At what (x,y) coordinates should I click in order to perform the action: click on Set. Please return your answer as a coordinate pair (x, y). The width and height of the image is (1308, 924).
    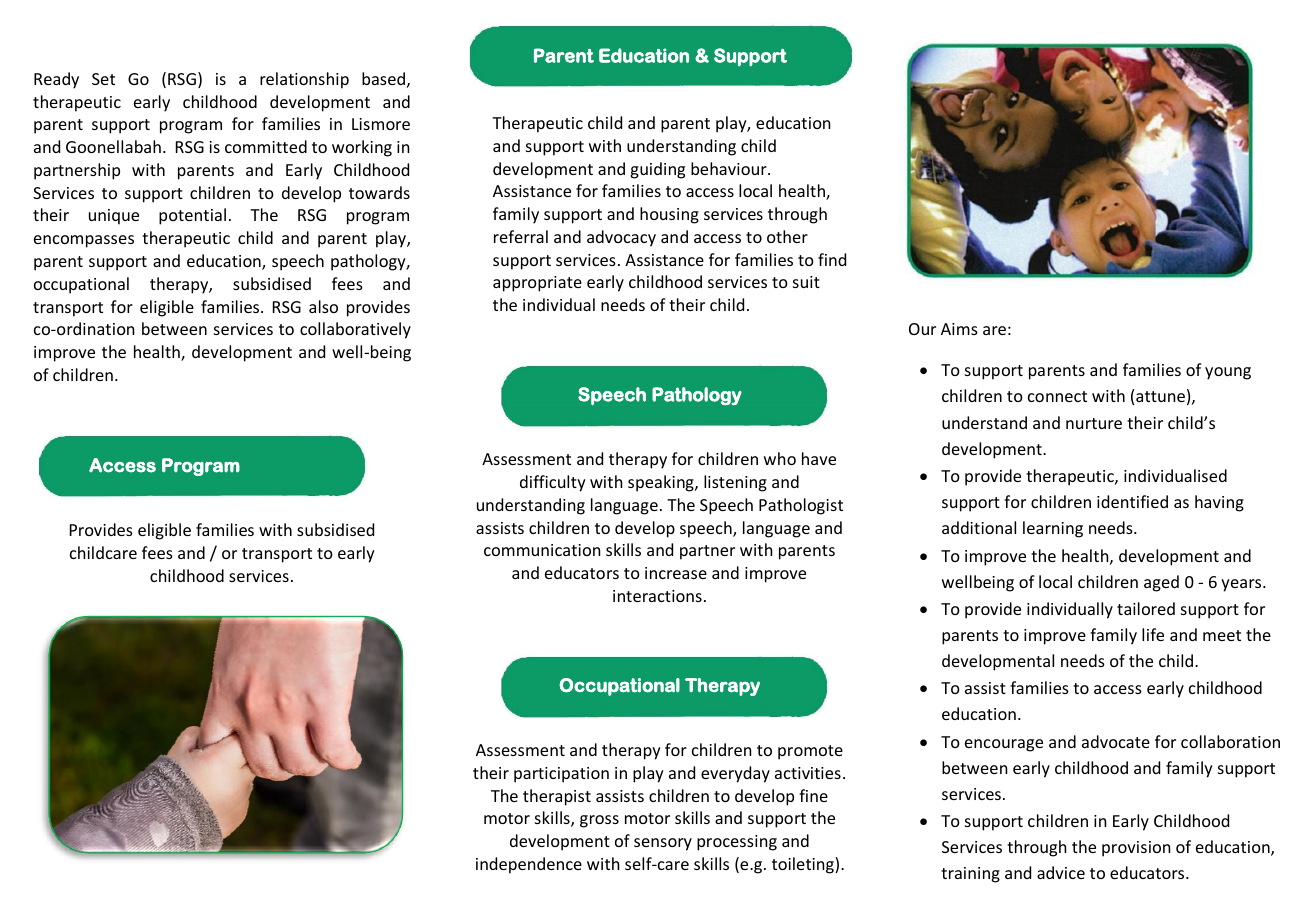
    Looking at the image, I should click on (103, 79).
